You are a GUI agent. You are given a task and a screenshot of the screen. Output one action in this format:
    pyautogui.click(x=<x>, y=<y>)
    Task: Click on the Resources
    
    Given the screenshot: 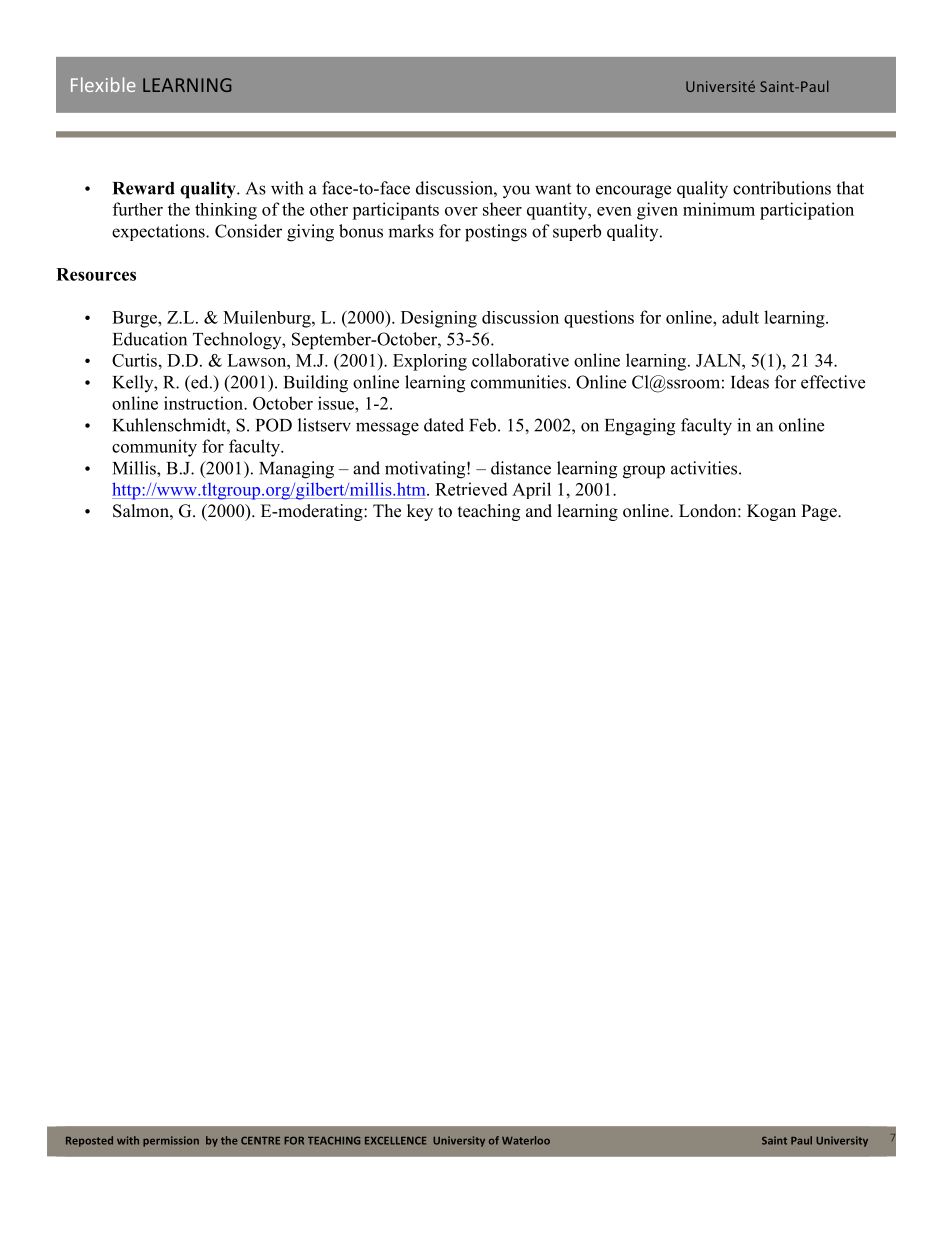 What is the action you would take?
    pyautogui.click(x=96, y=274)
